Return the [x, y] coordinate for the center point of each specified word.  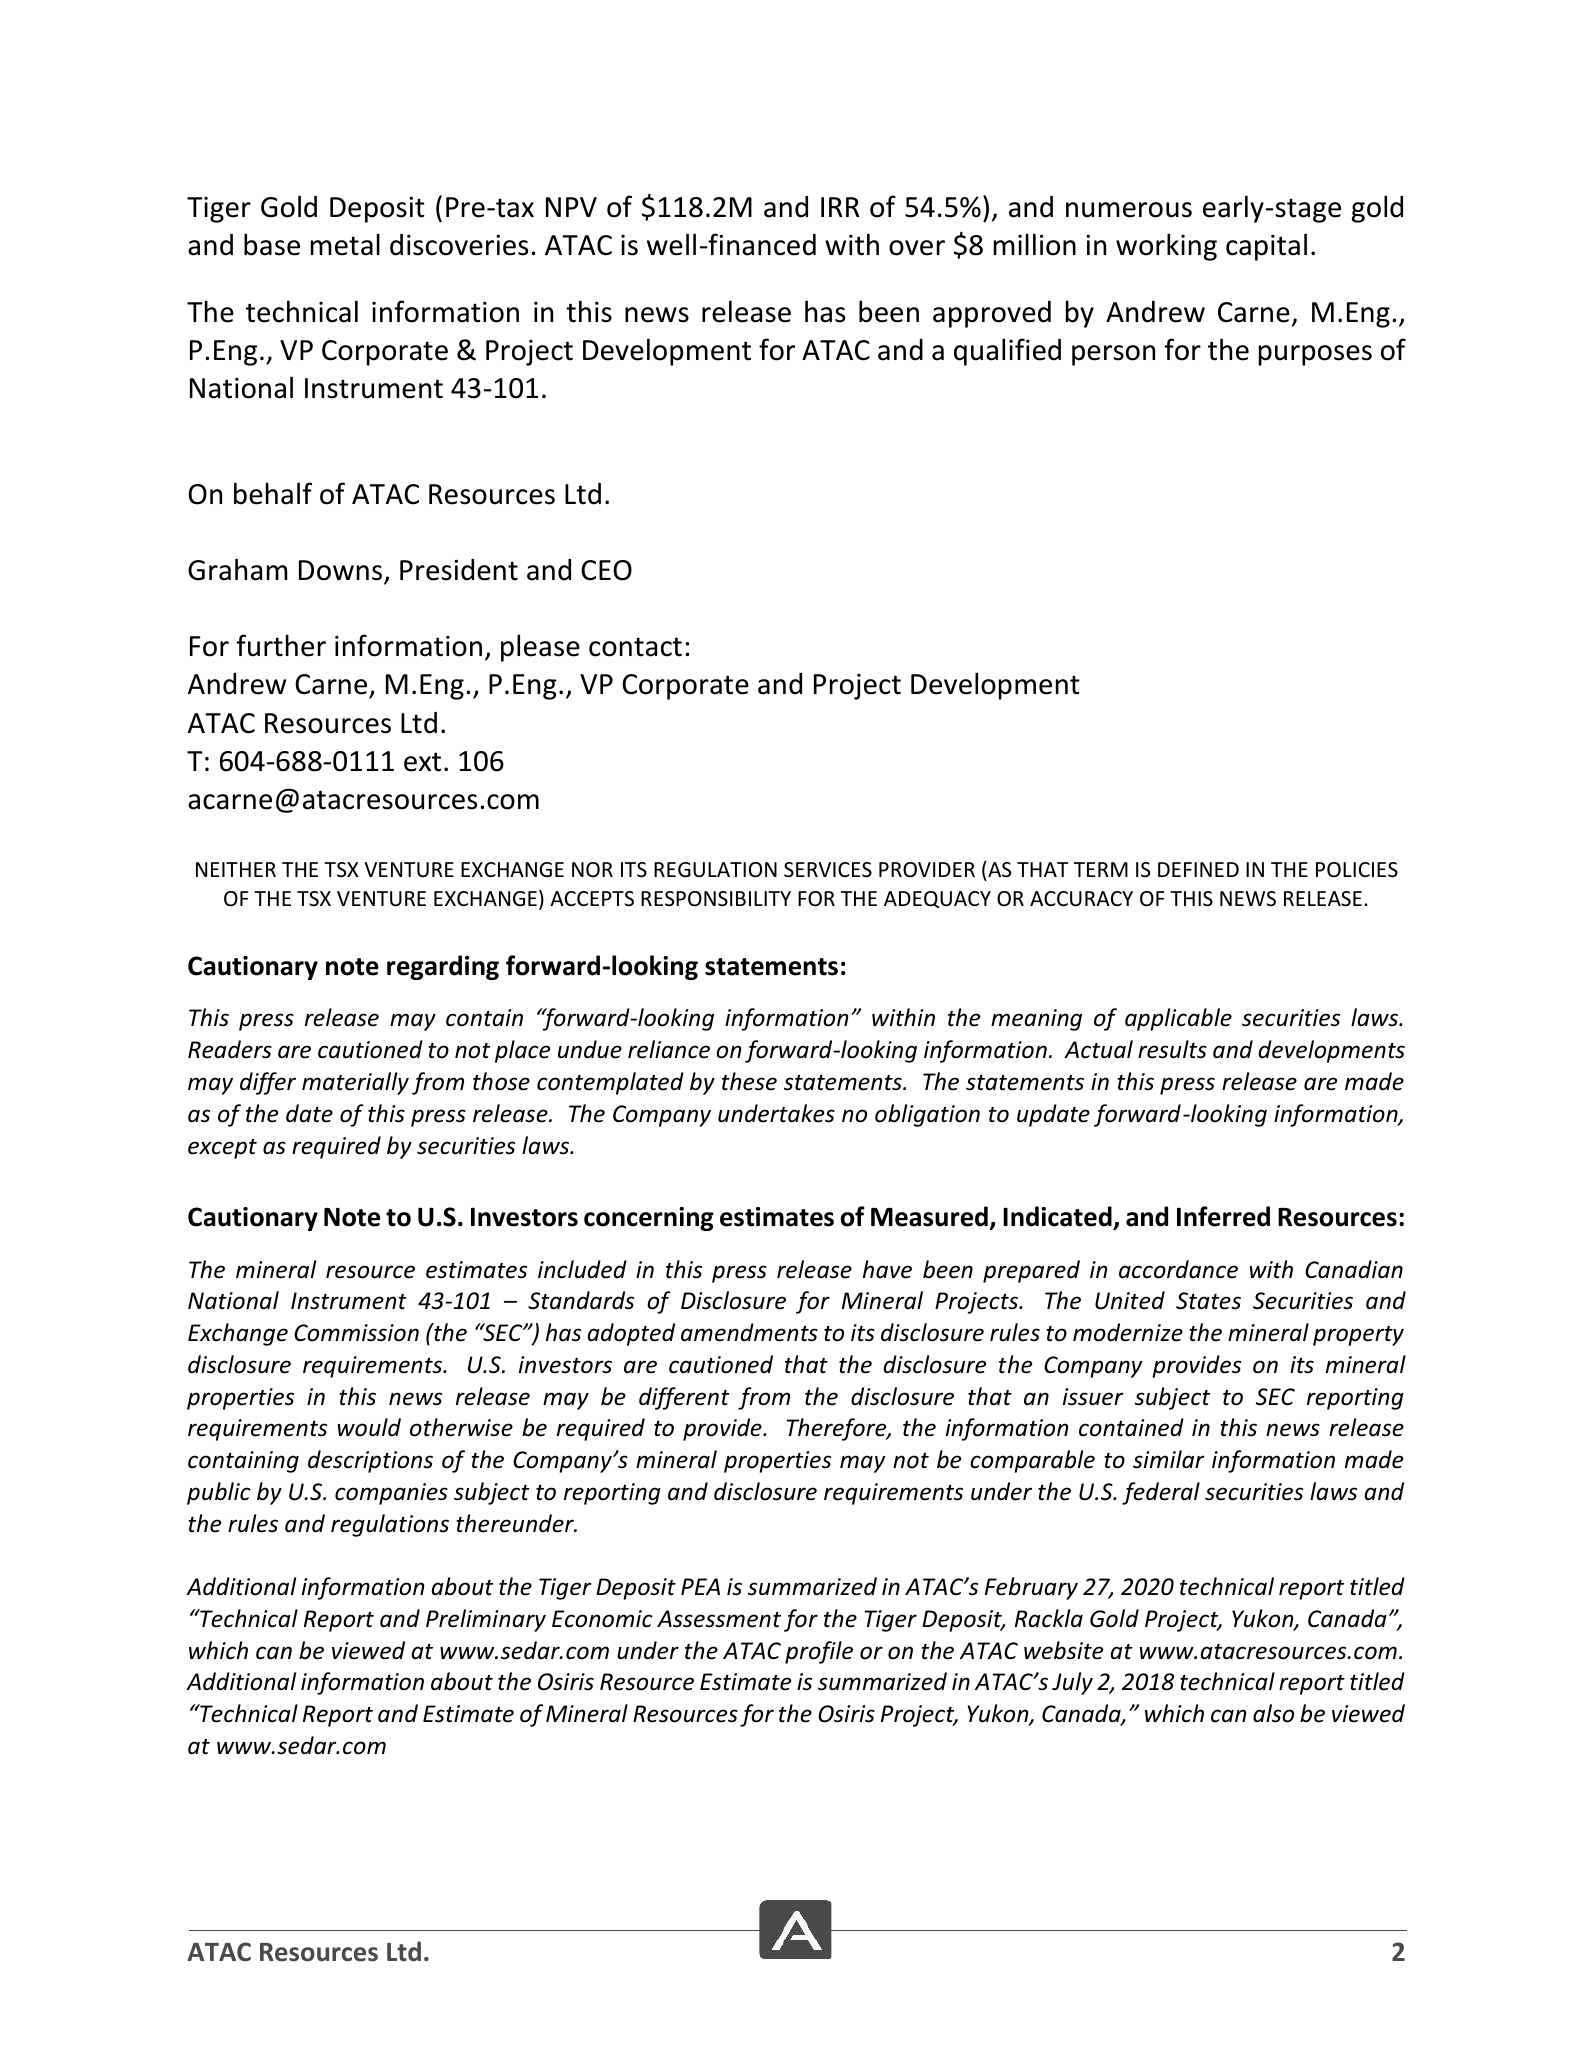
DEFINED [1198, 869]
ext [422, 762]
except [222, 1149]
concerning [649, 1219]
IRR [840, 207]
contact [635, 647]
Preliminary [486, 1620]
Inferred [1223, 1216]
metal [345, 244]
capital [1266, 247]
